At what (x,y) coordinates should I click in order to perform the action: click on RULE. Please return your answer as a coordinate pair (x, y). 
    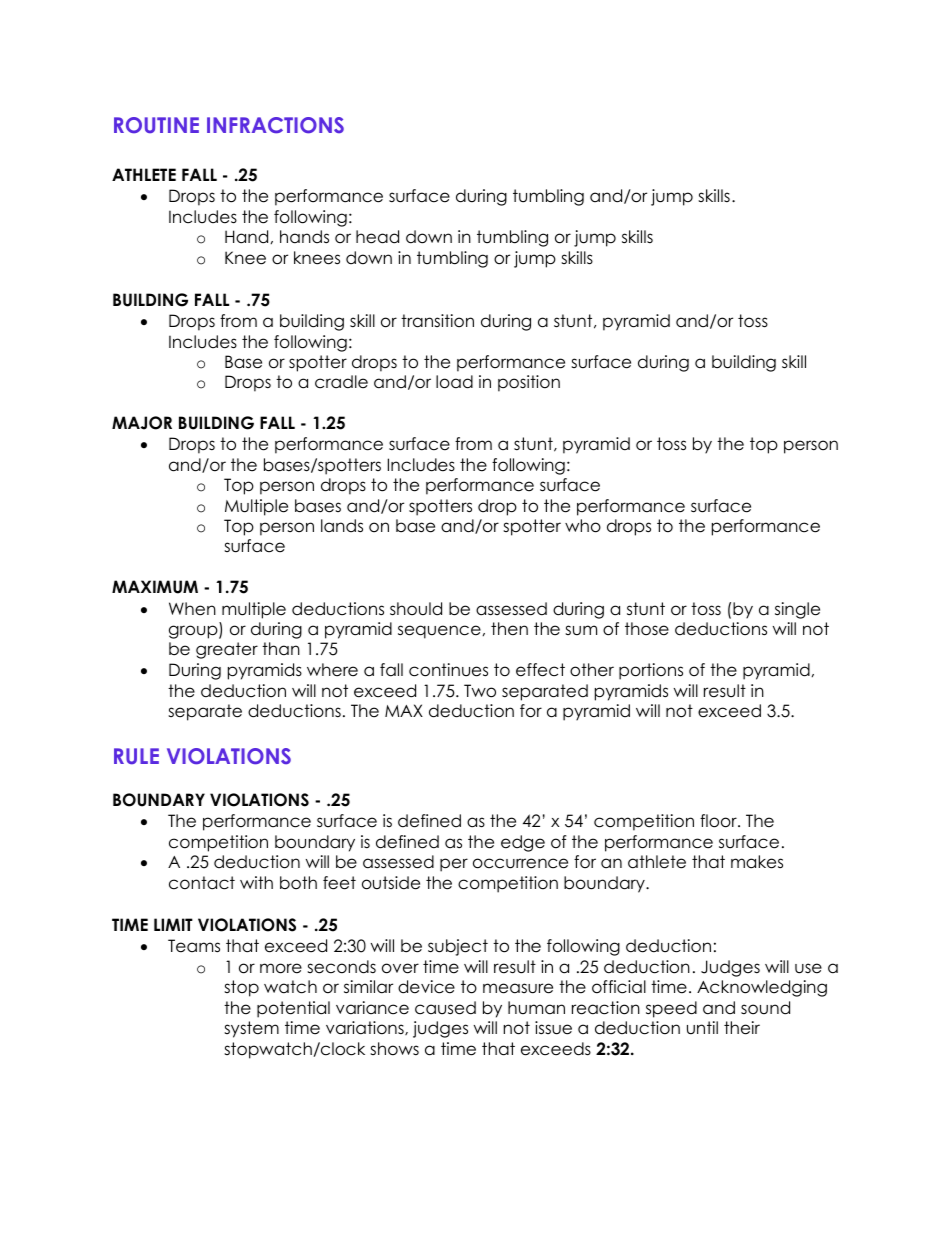
    Looking at the image, I should click on (136, 756).
